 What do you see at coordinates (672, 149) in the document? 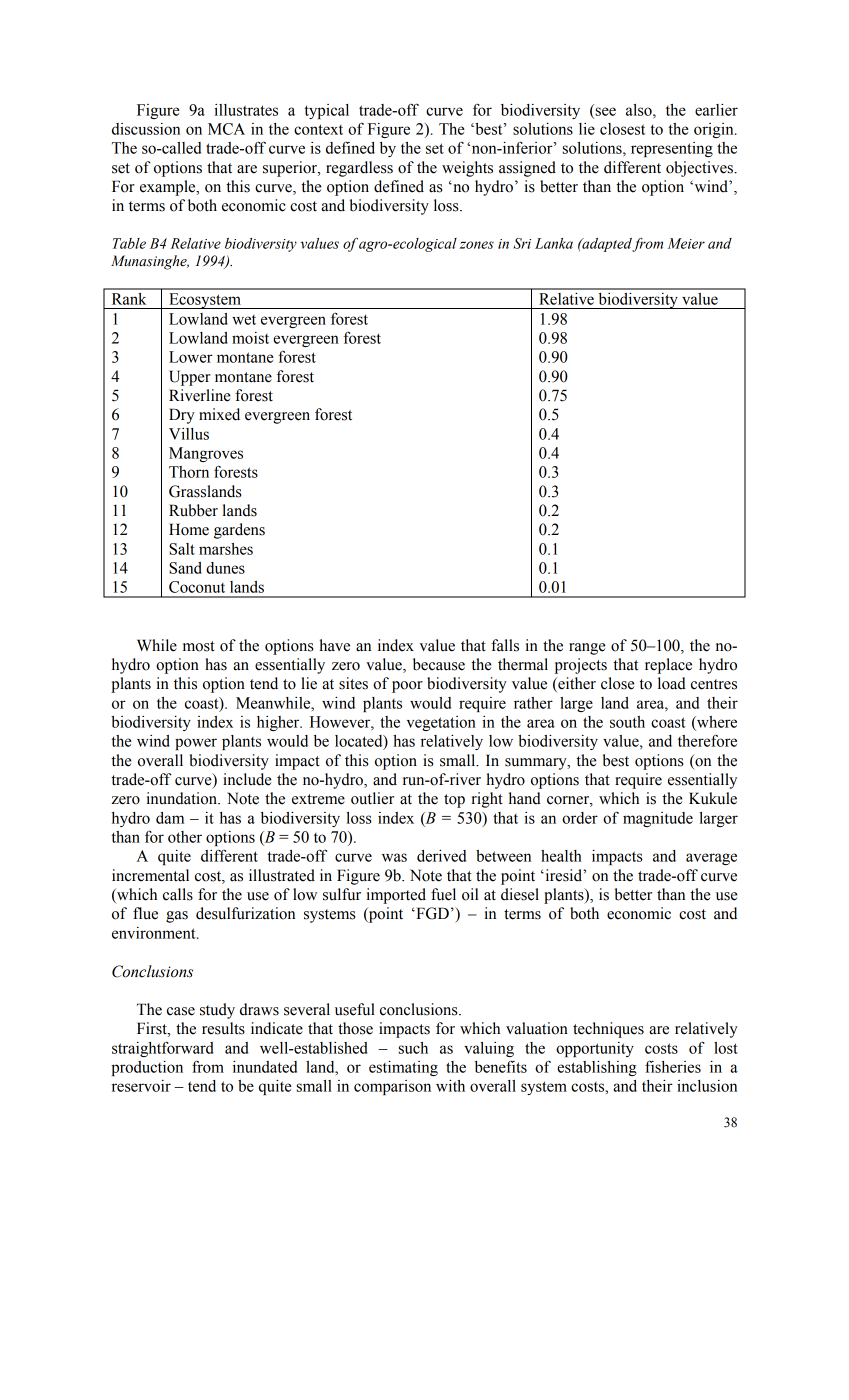
I see `representing` at bounding box center [672, 149].
